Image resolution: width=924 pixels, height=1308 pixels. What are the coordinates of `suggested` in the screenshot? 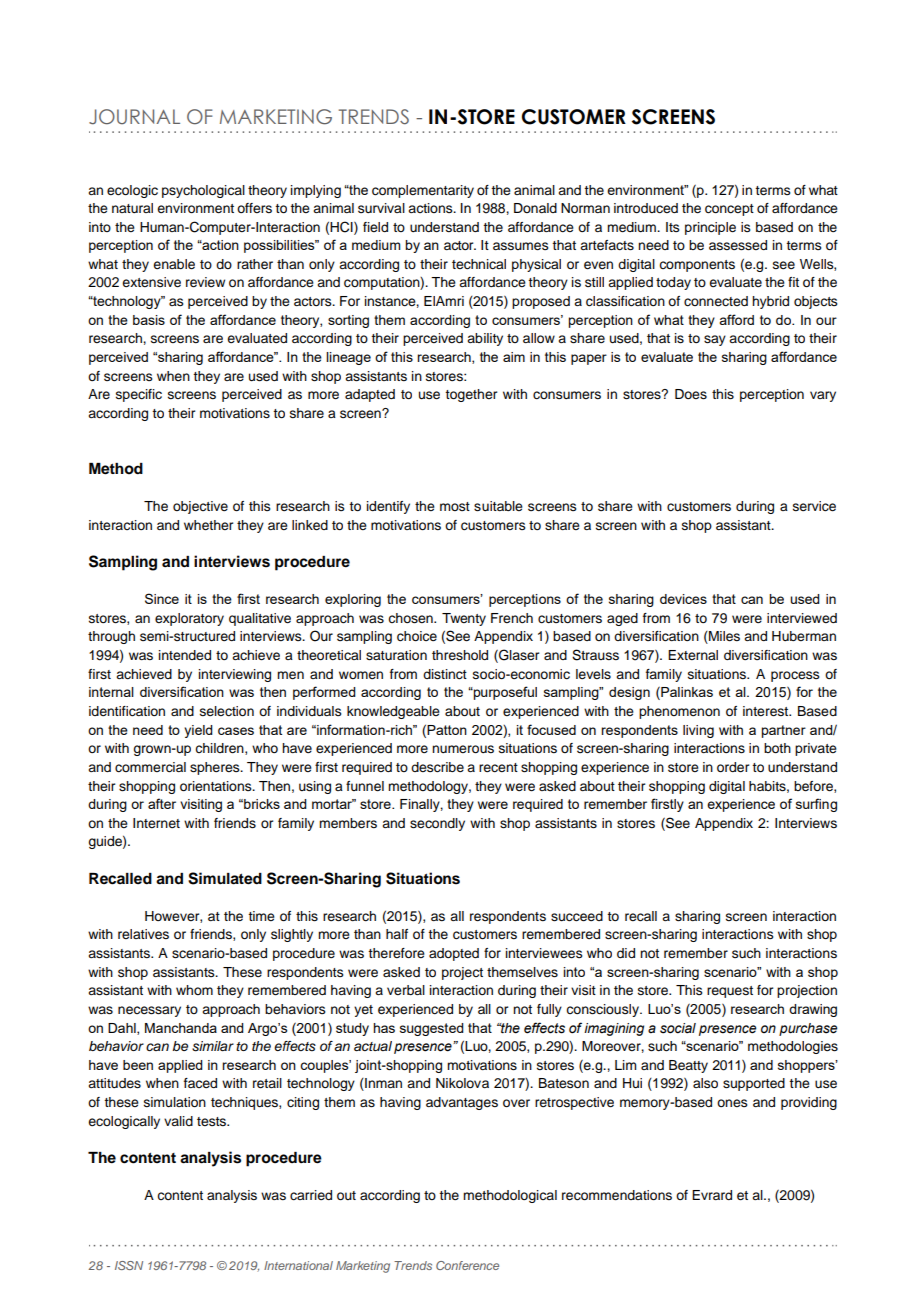 It's located at (432, 1029).
